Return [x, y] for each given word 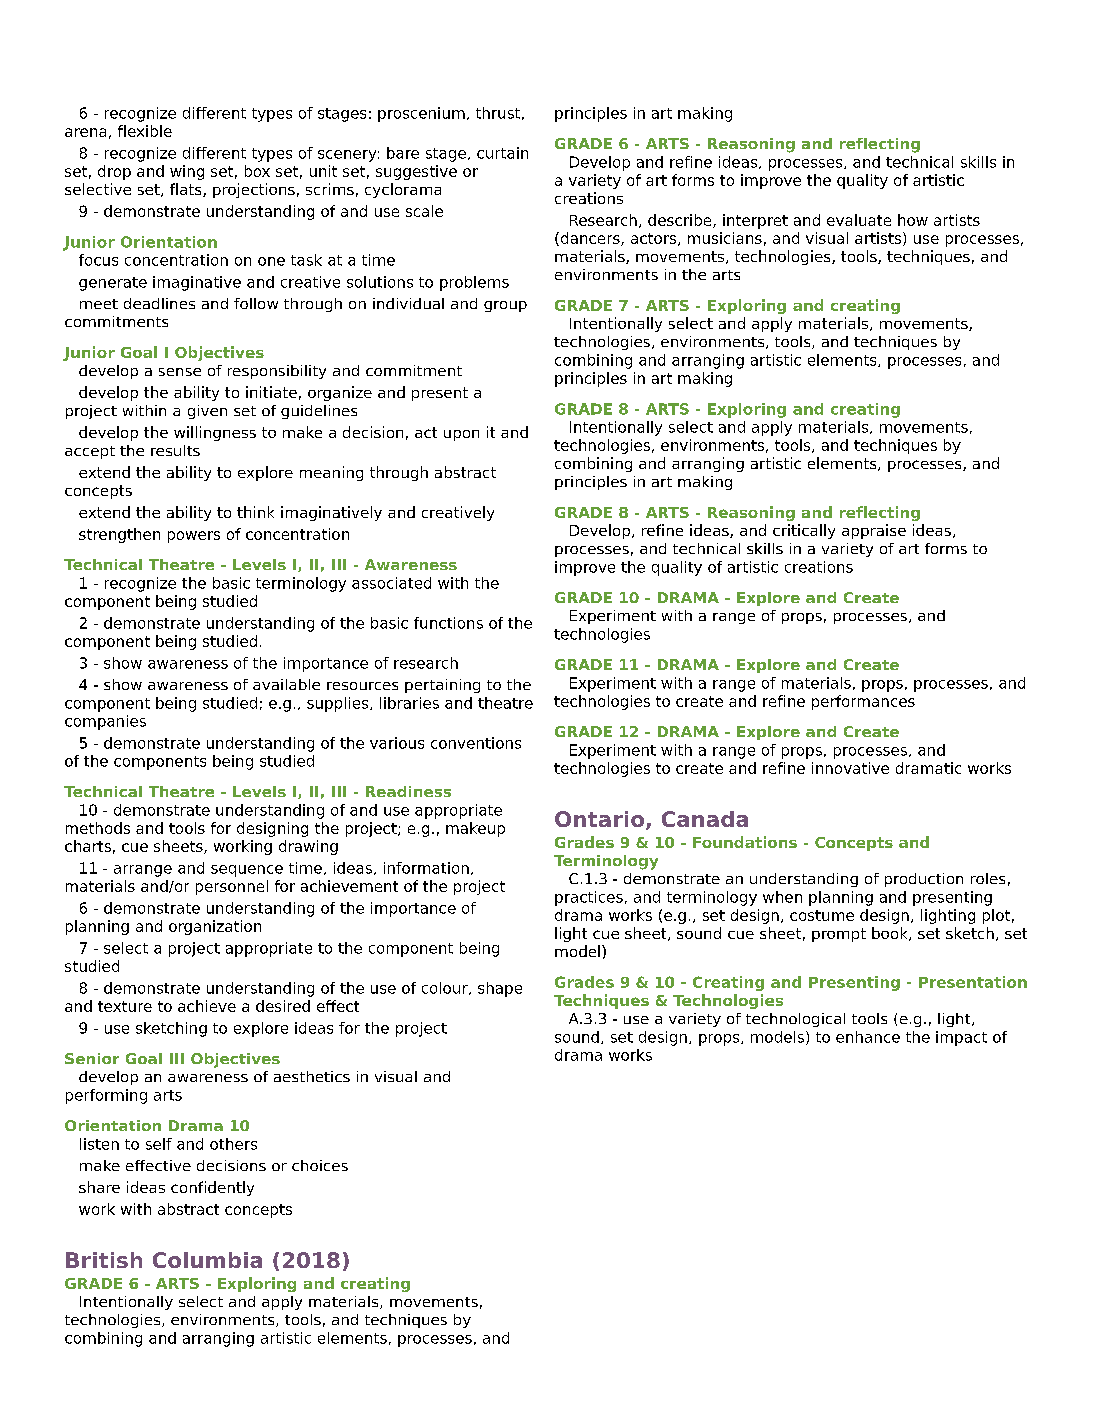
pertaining [442, 686]
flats [187, 190]
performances [863, 702]
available [286, 684]
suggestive [416, 172]
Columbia [207, 1260]
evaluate [859, 220]
